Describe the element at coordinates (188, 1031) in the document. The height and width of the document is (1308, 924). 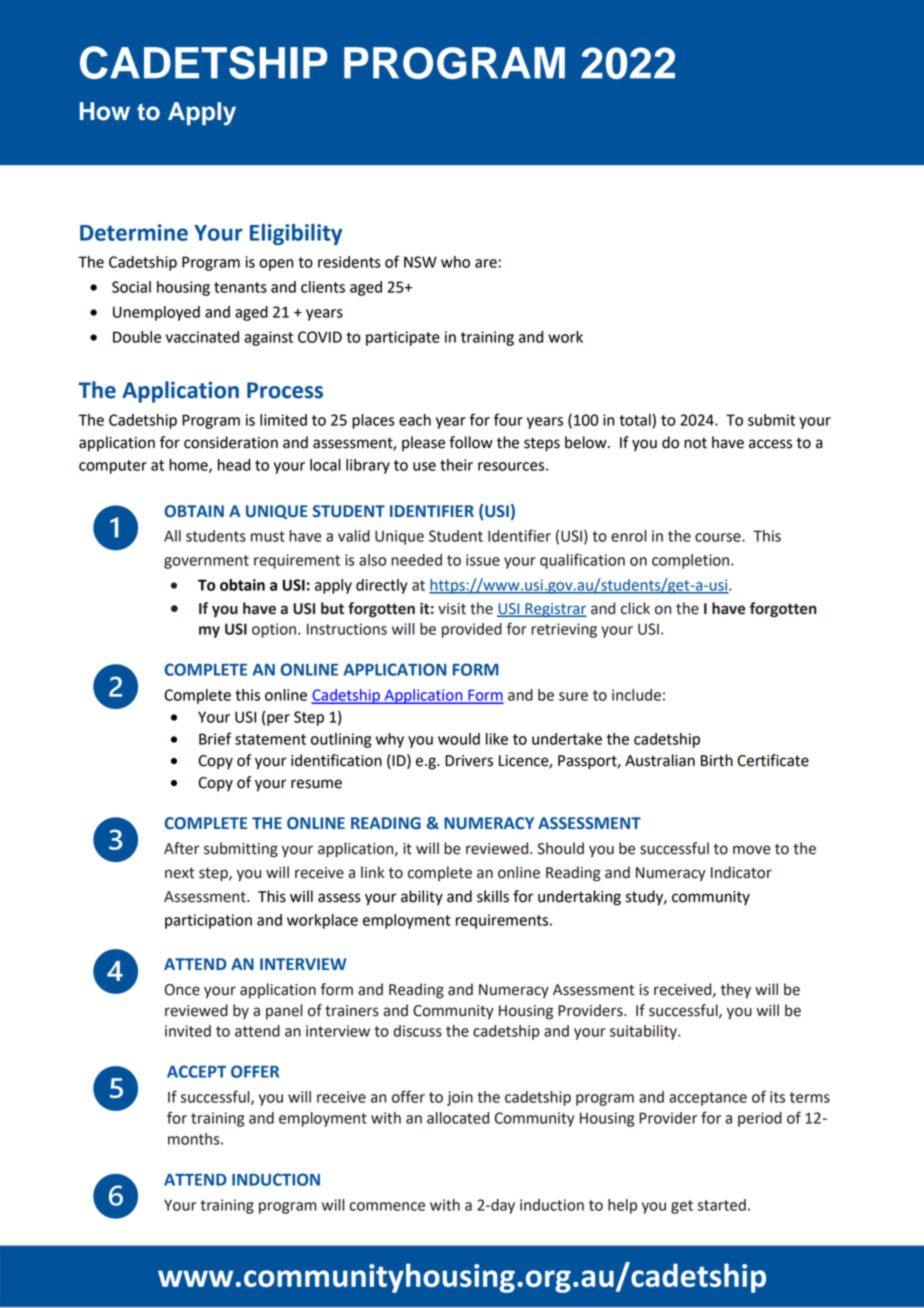
I see `invited` at that location.
